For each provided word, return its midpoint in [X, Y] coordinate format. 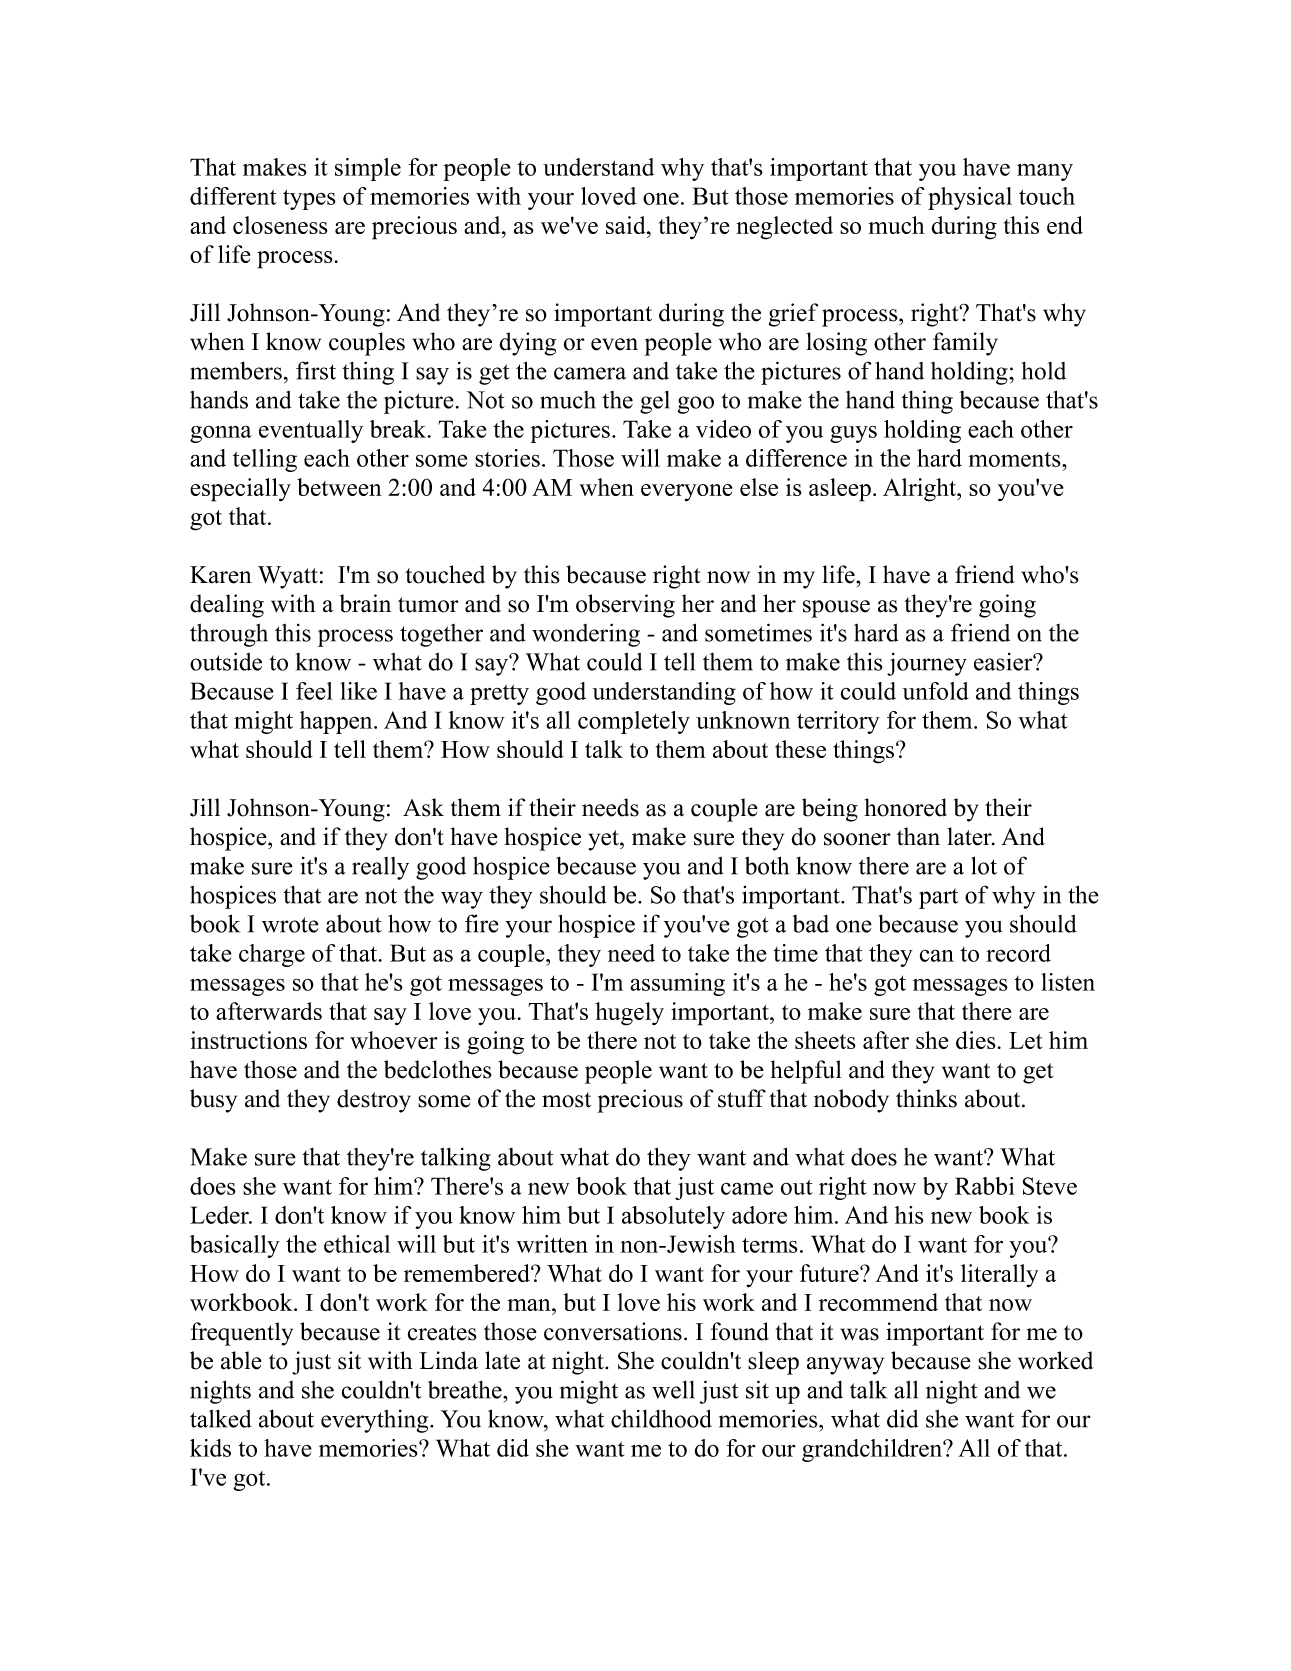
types [309, 199]
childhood [661, 1418]
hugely [629, 1014]
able [241, 1360]
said [627, 225]
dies [976, 1040]
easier [1004, 662]
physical [970, 198]
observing [625, 606]
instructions [249, 1040]
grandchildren [873, 1450]
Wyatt [288, 577]
